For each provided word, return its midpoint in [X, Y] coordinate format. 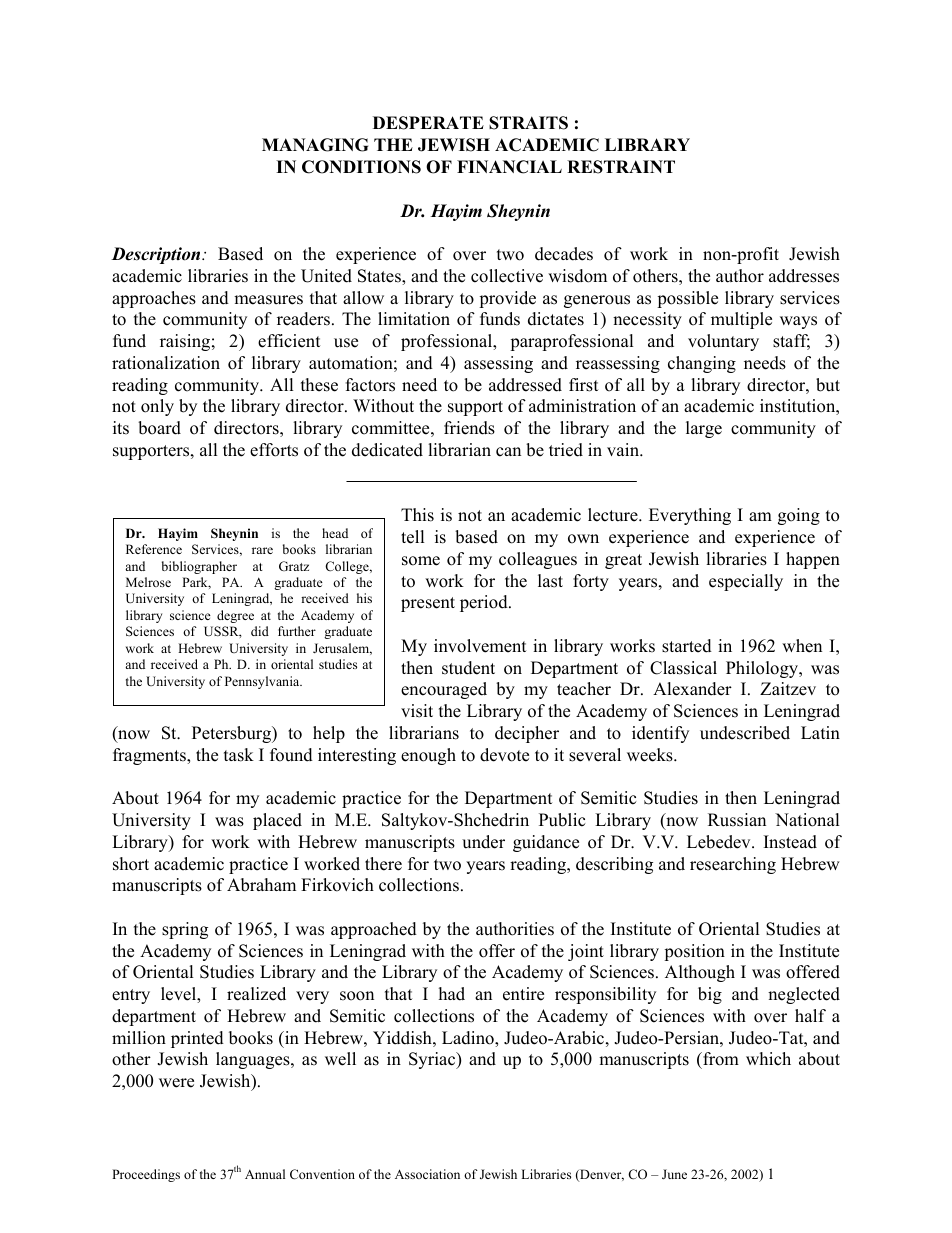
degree [235, 616]
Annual [265, 1174]
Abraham [261, 885]
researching [733, 865]
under [483, 842]
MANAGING [315, 145]
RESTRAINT [621, 167]
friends [469, 428]
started [687, 646]
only [157, 407]
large [704, 429]
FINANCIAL [509, 167]
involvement [480, 646]
